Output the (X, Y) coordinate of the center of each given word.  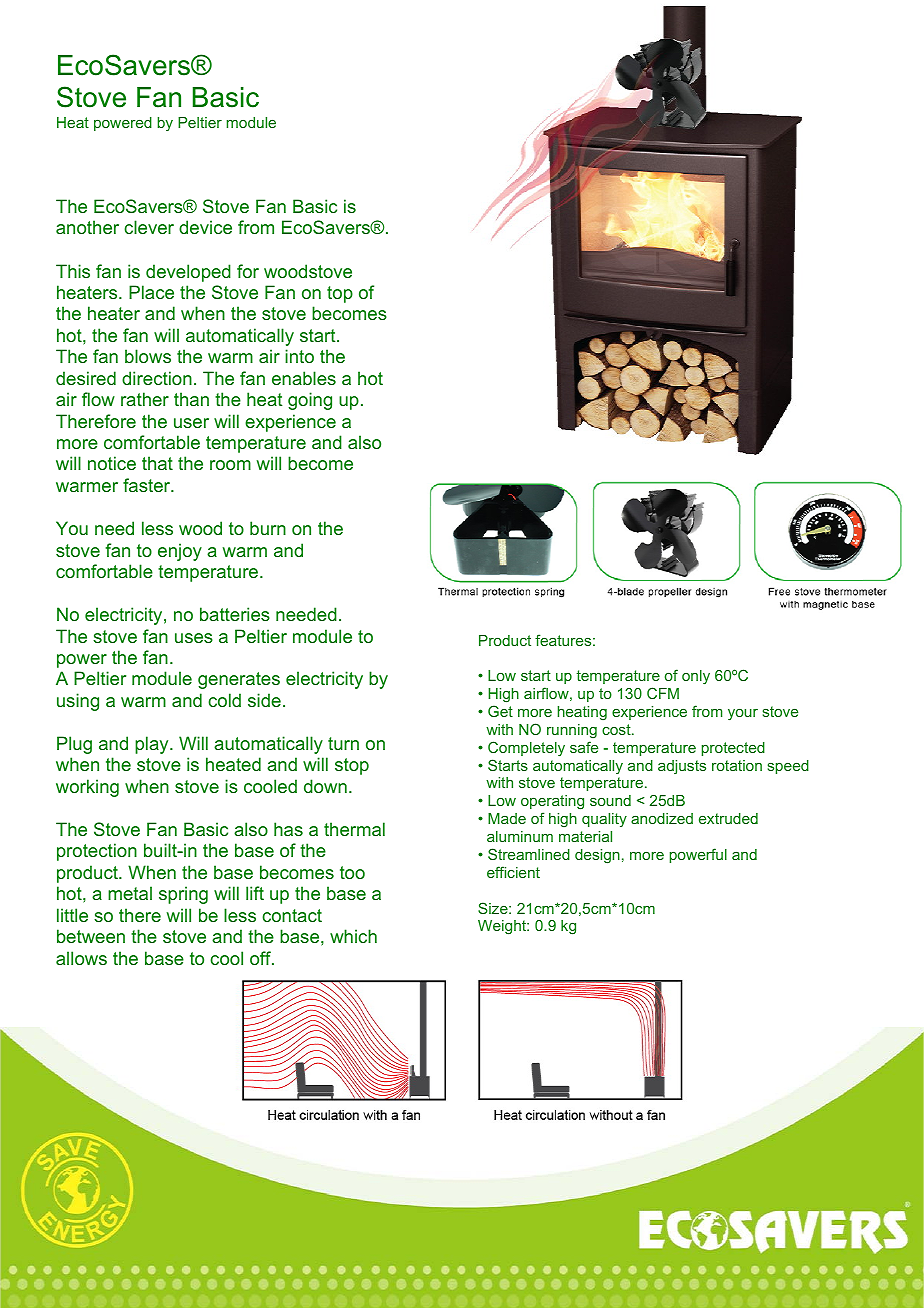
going (310, 401)
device (205, 227)
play (153, 745)
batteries (235, 614)
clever (149, 227)
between (91, 936)
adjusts (682, 767)
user (191, 423)
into (299, 356)
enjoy (180, 552)
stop (352, 766)
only (696, 677)
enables (304, 378)
